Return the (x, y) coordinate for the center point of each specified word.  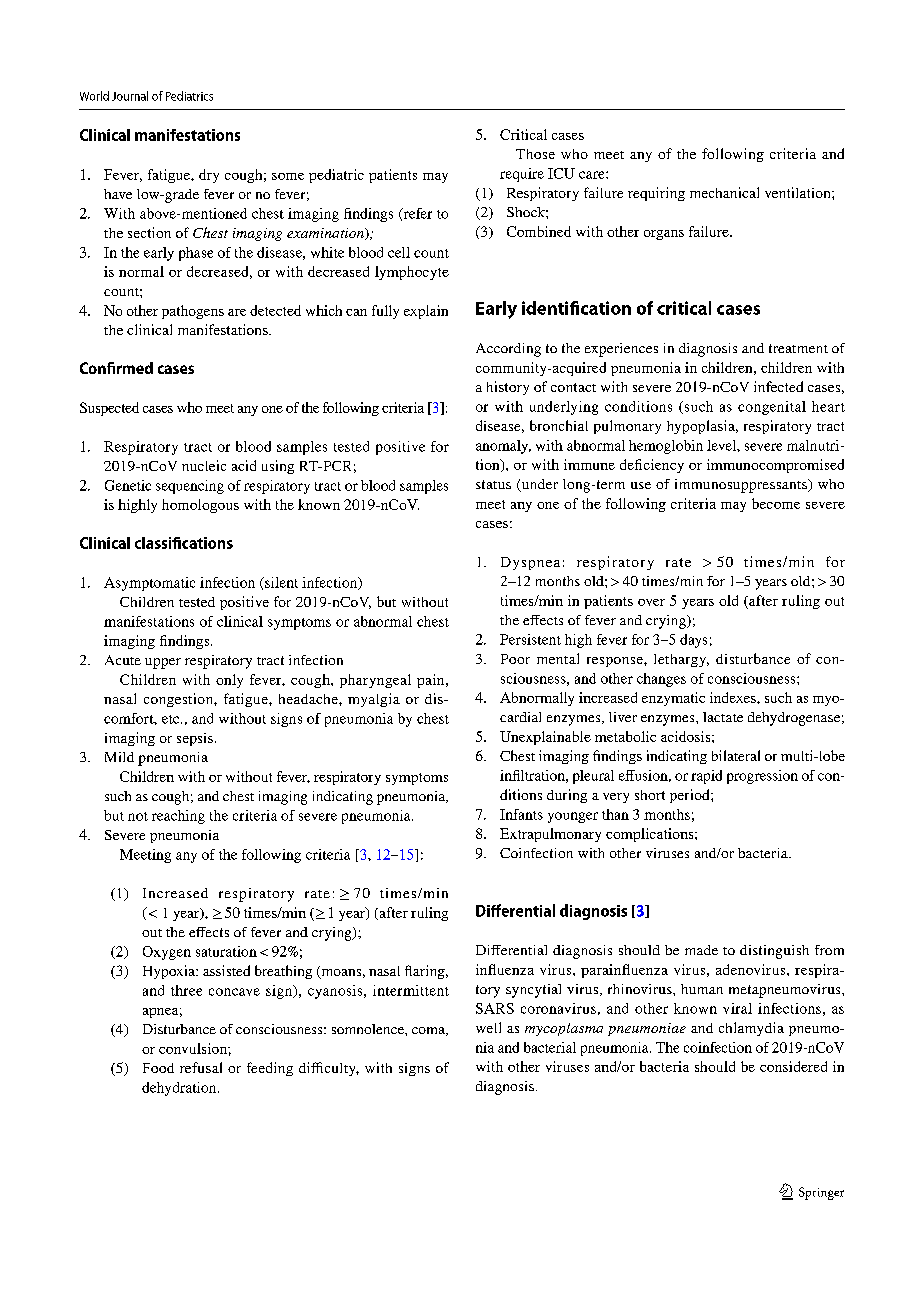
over (651, 602)
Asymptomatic (149, 584)
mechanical (724, 192)
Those (535, 154)
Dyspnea (530, 563)
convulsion (194, 1048)
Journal (130, 96)
